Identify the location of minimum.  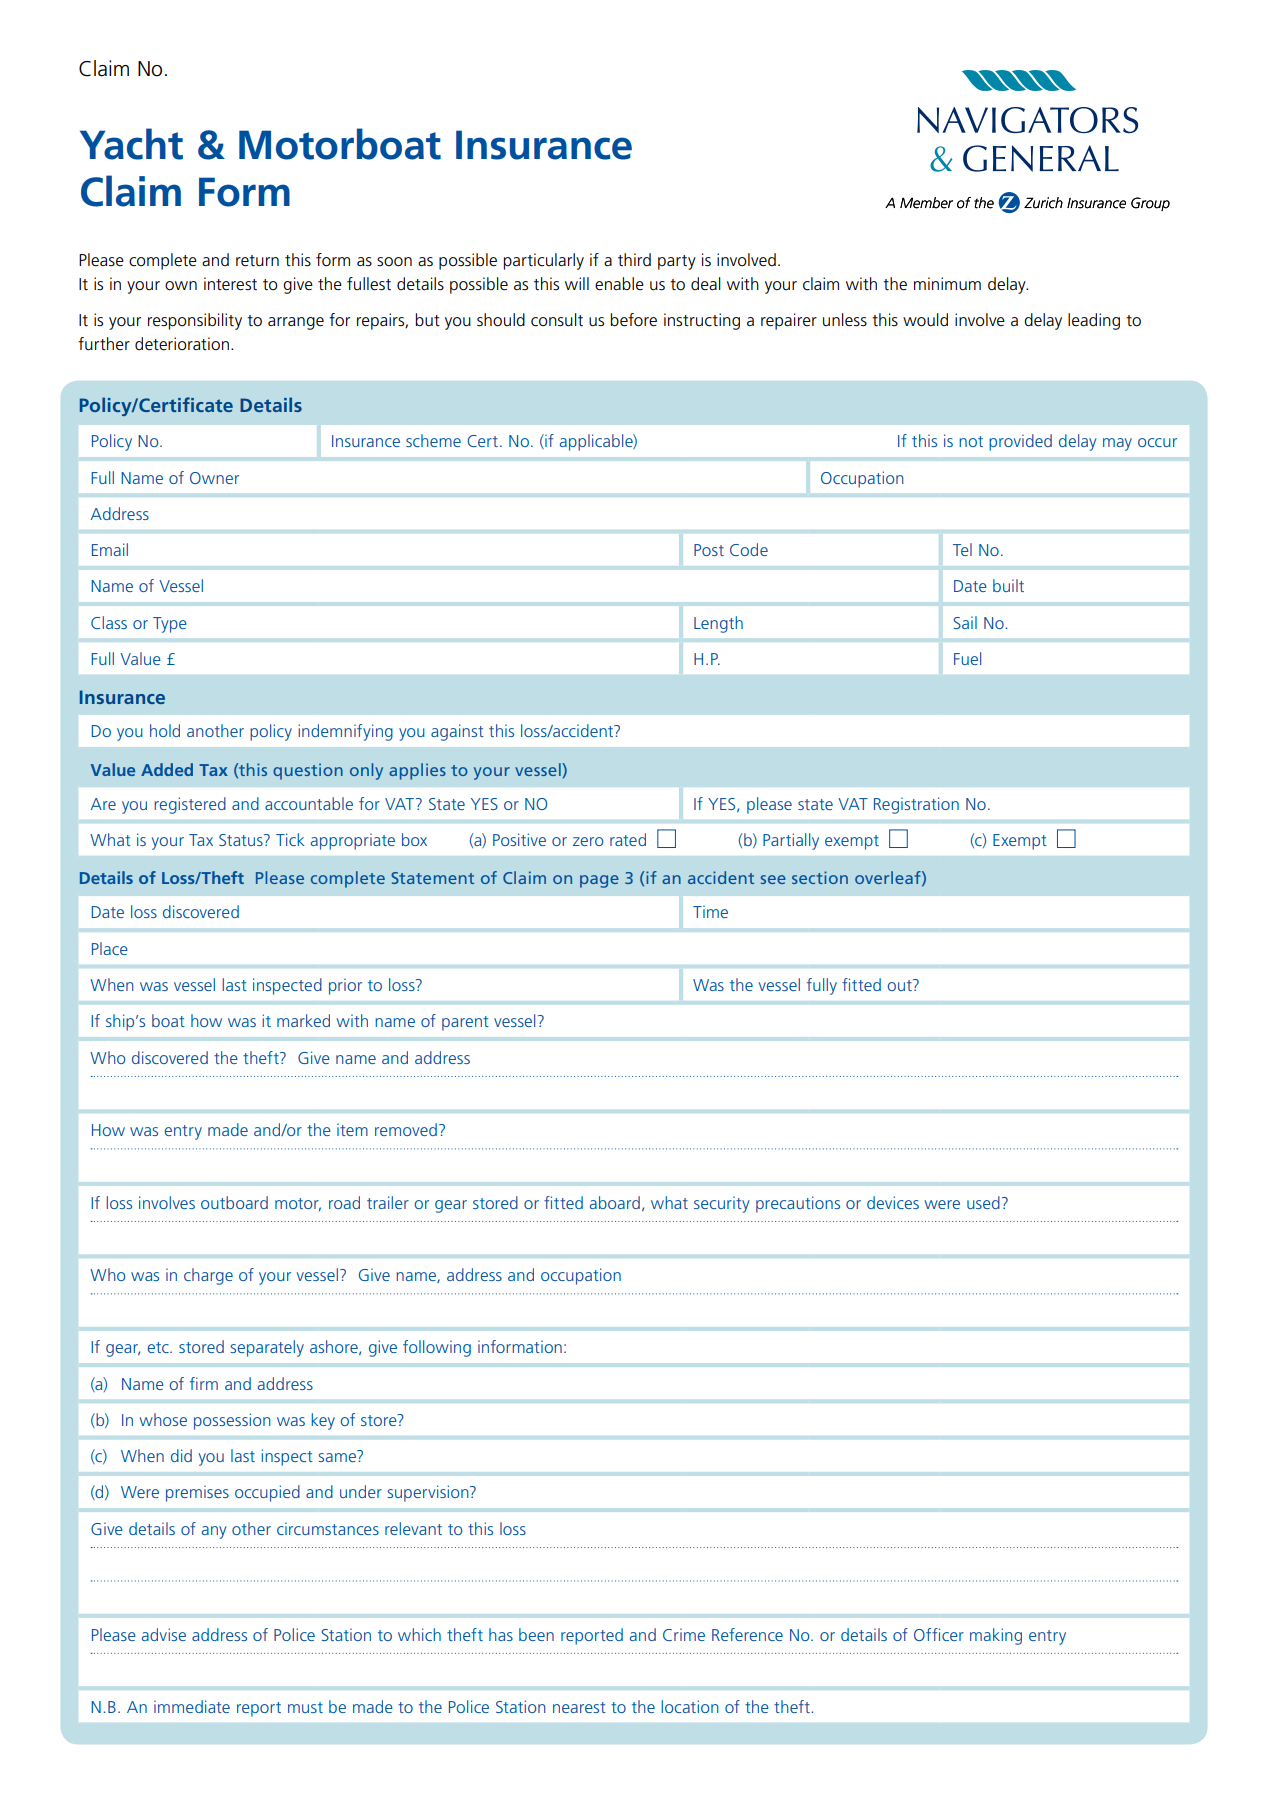
(947, 284).
